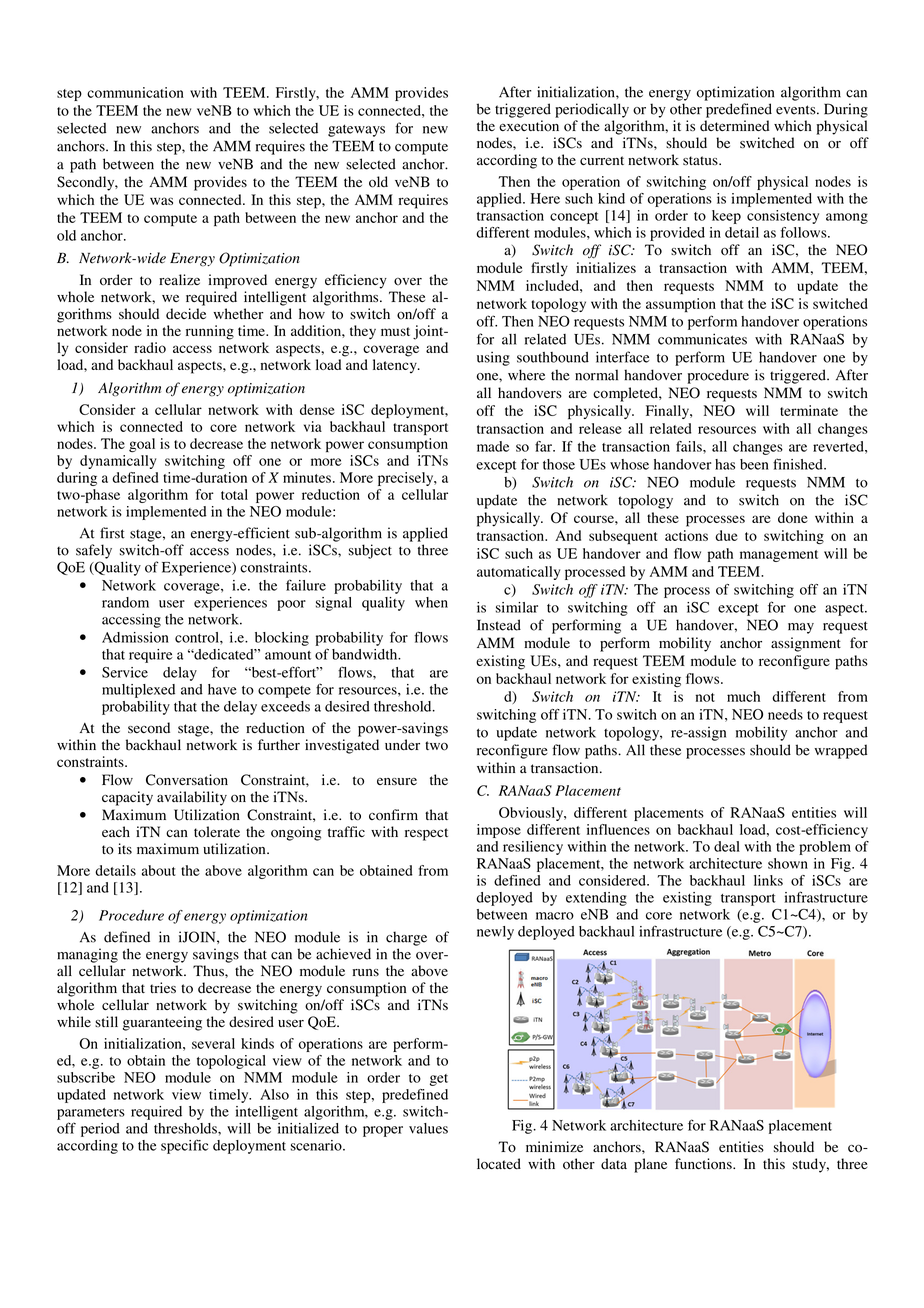 The height and width of the page is (1308, 924). What do you see at coordinates (150, 347) in the page?
I see `radio` at bounding box center [150, 347].
